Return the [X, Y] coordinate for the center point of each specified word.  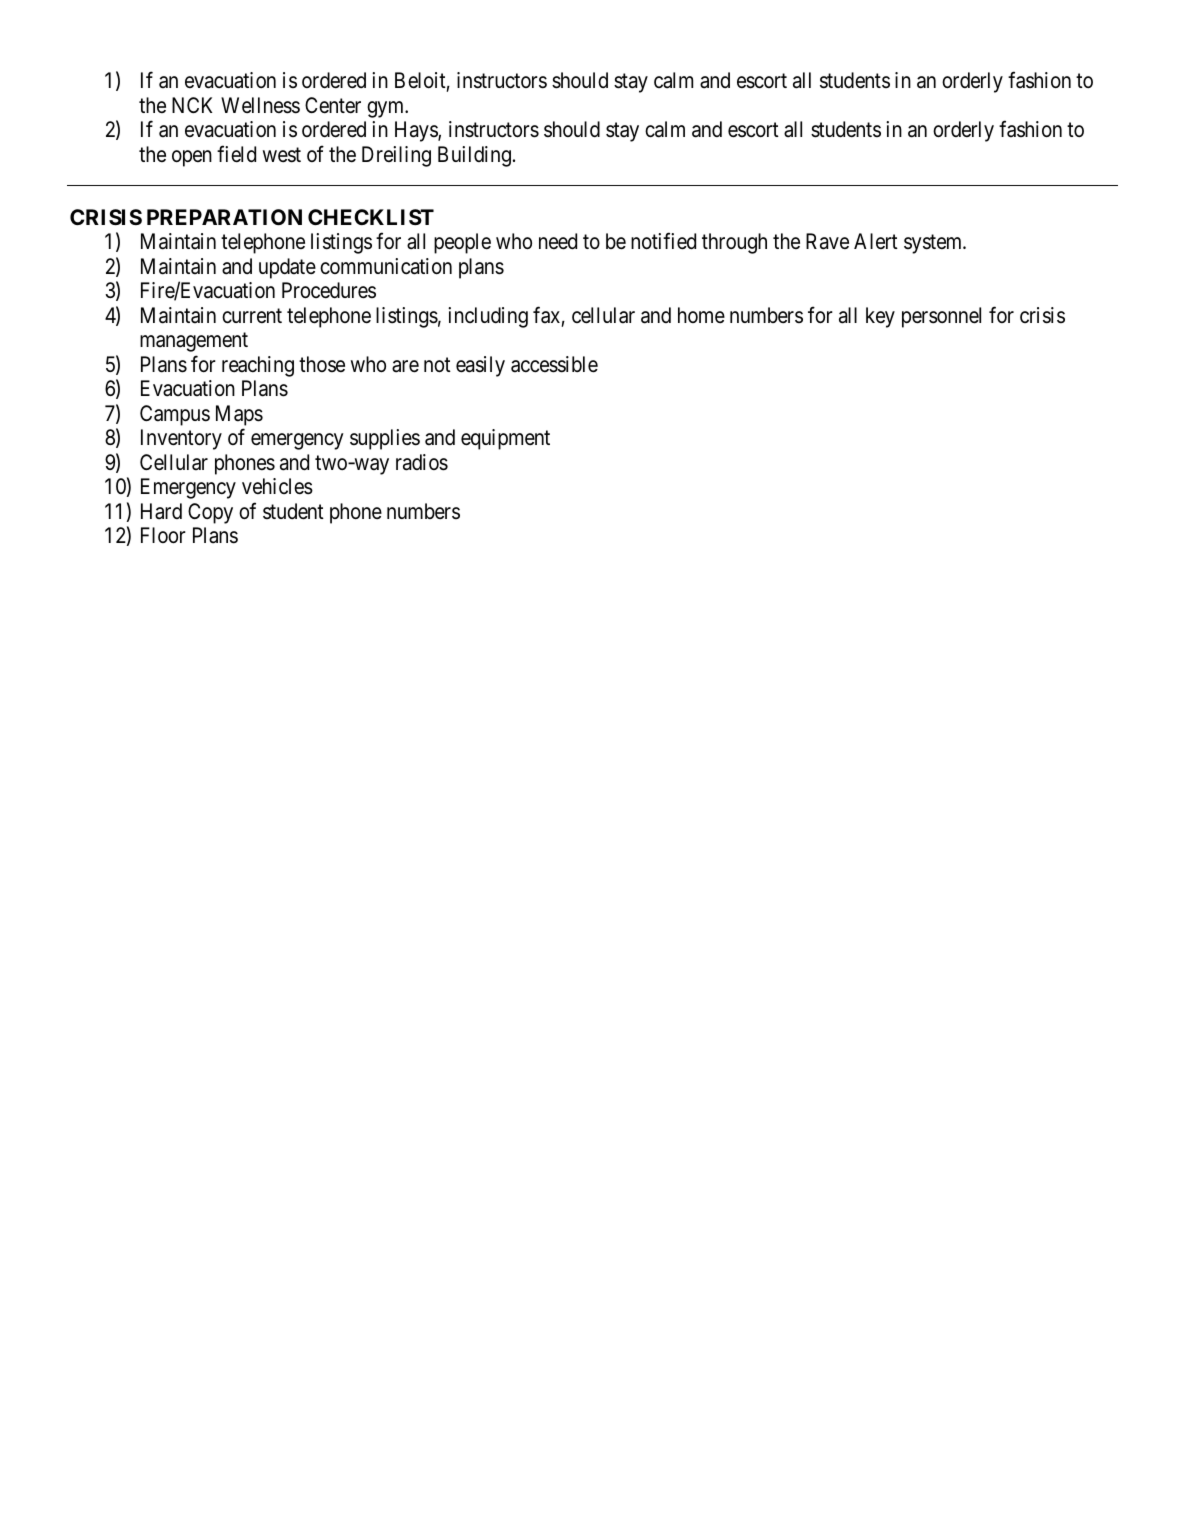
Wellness [260, 105]
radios [422, 462]
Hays [417, 131]
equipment [505, 439]
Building [474, 156]
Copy [210, 513]
